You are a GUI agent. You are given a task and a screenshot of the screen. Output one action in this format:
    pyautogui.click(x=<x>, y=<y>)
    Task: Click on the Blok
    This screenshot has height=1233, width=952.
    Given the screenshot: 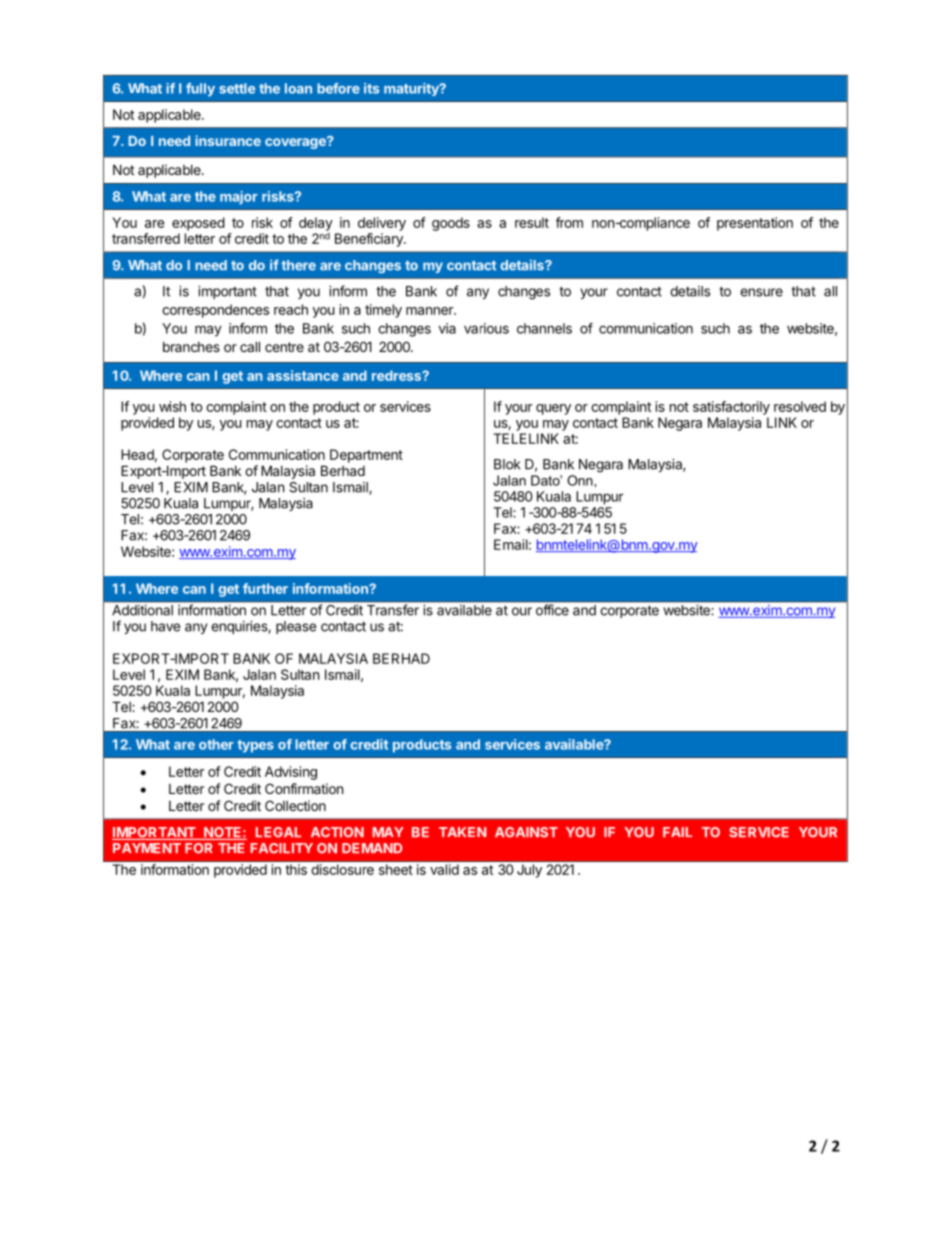 What is the action you would take?
    pyautogui.click(x=507, y=464)
